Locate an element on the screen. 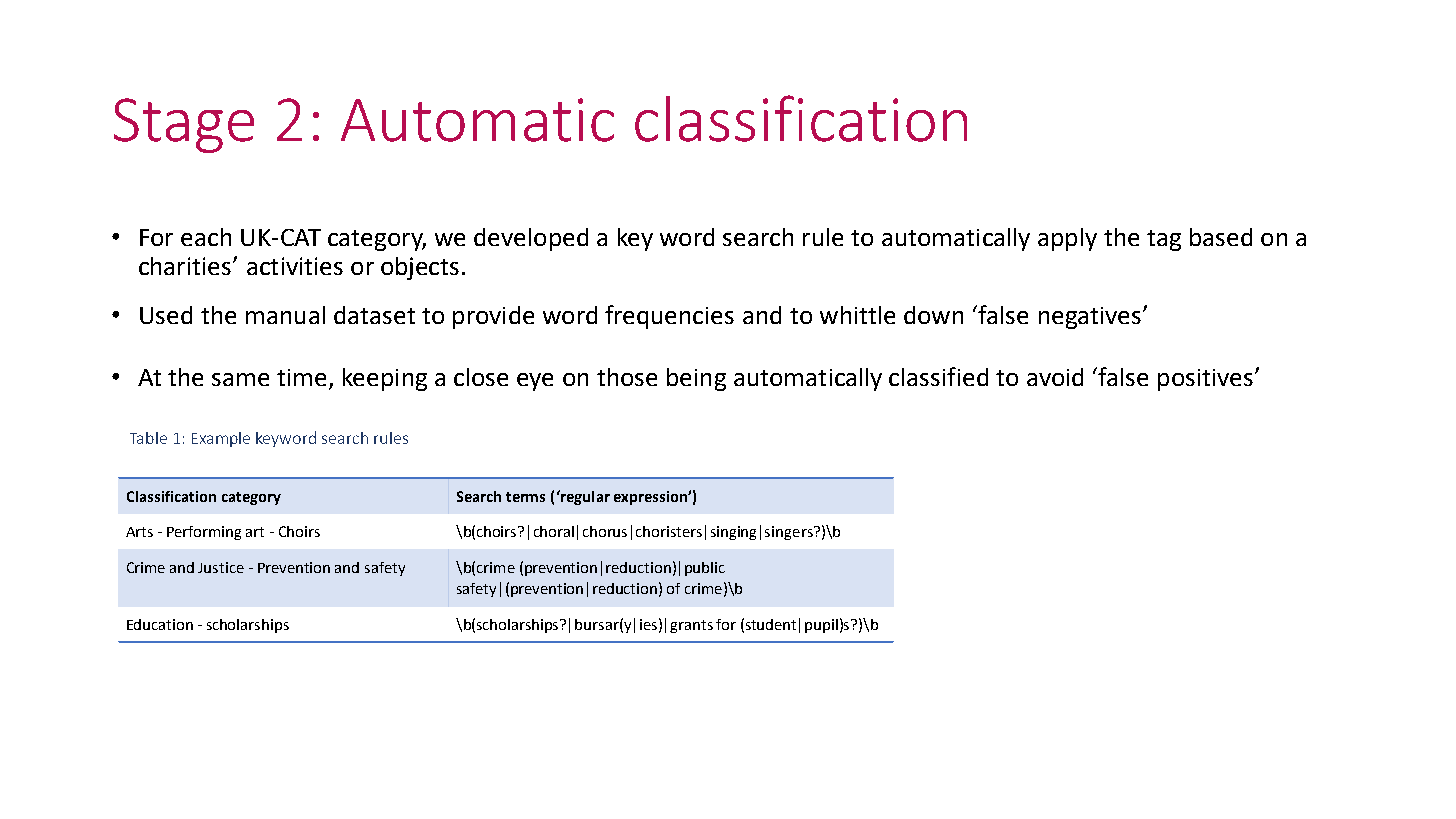 This screenshot has height=819, width=1456. each is located at coordinates (206, 237).
